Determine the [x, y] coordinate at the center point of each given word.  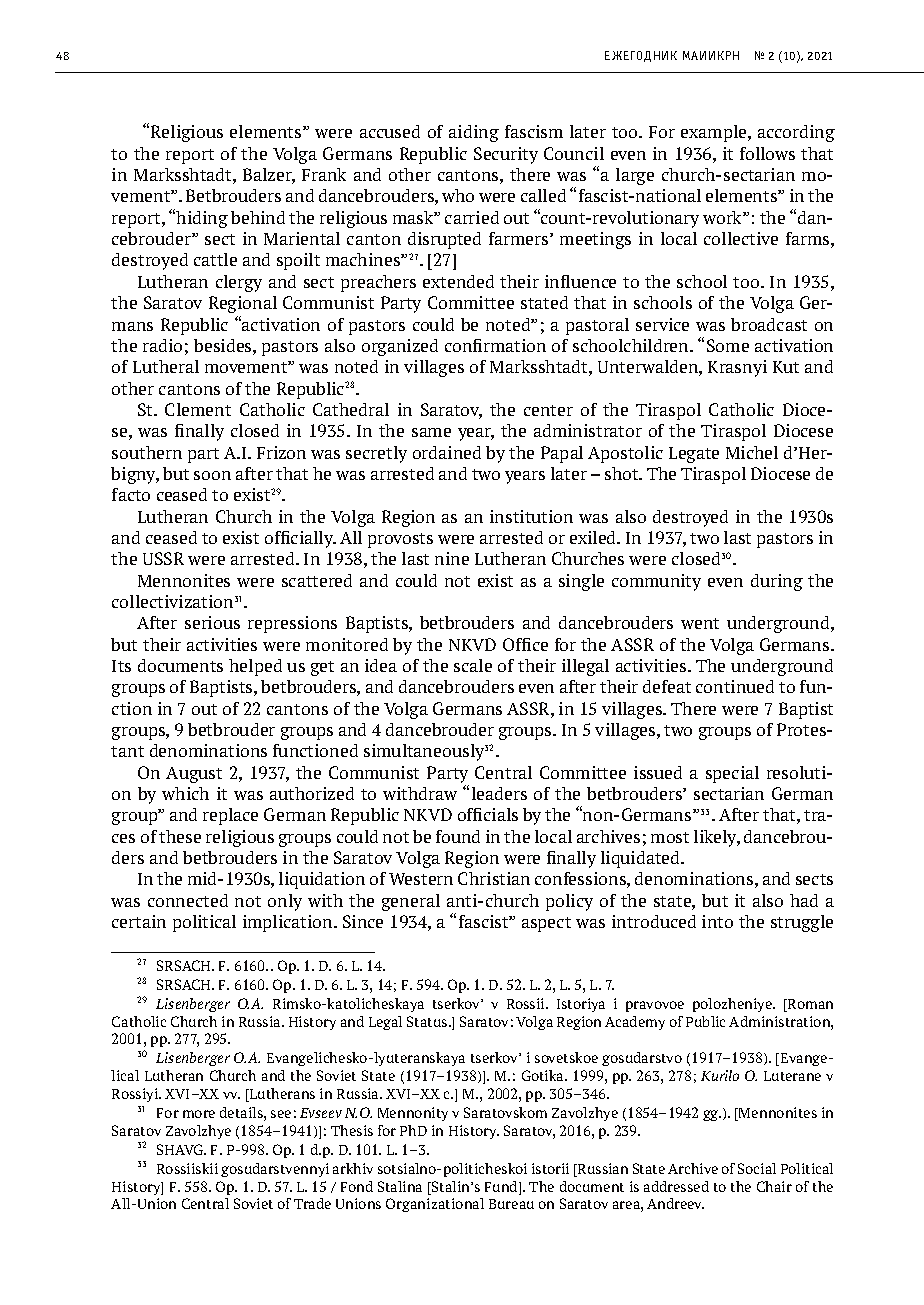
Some [728, 345]
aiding [474, 133]
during [777, 582]
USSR [163, 558]
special [732, 774]
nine [452, 558]
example [715, 133]
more [199, 1114]
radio [162, 345]
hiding [202, 219]
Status [428, 1021]
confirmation [495, 345]
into [717, 921]
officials [488, 814]
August [194, 775]
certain [139, 921]
